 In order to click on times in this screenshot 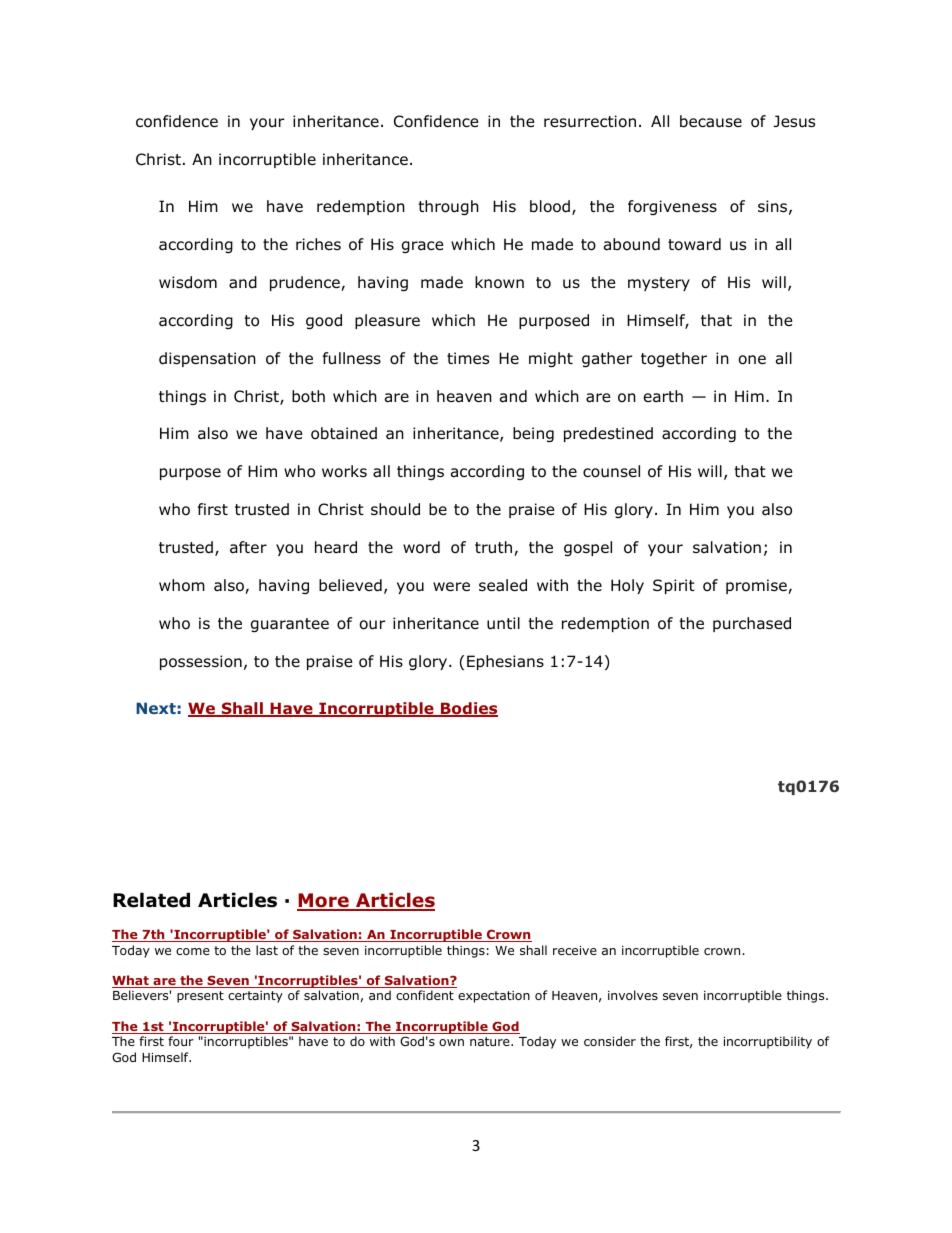, I will do `click(468, 358)`.
